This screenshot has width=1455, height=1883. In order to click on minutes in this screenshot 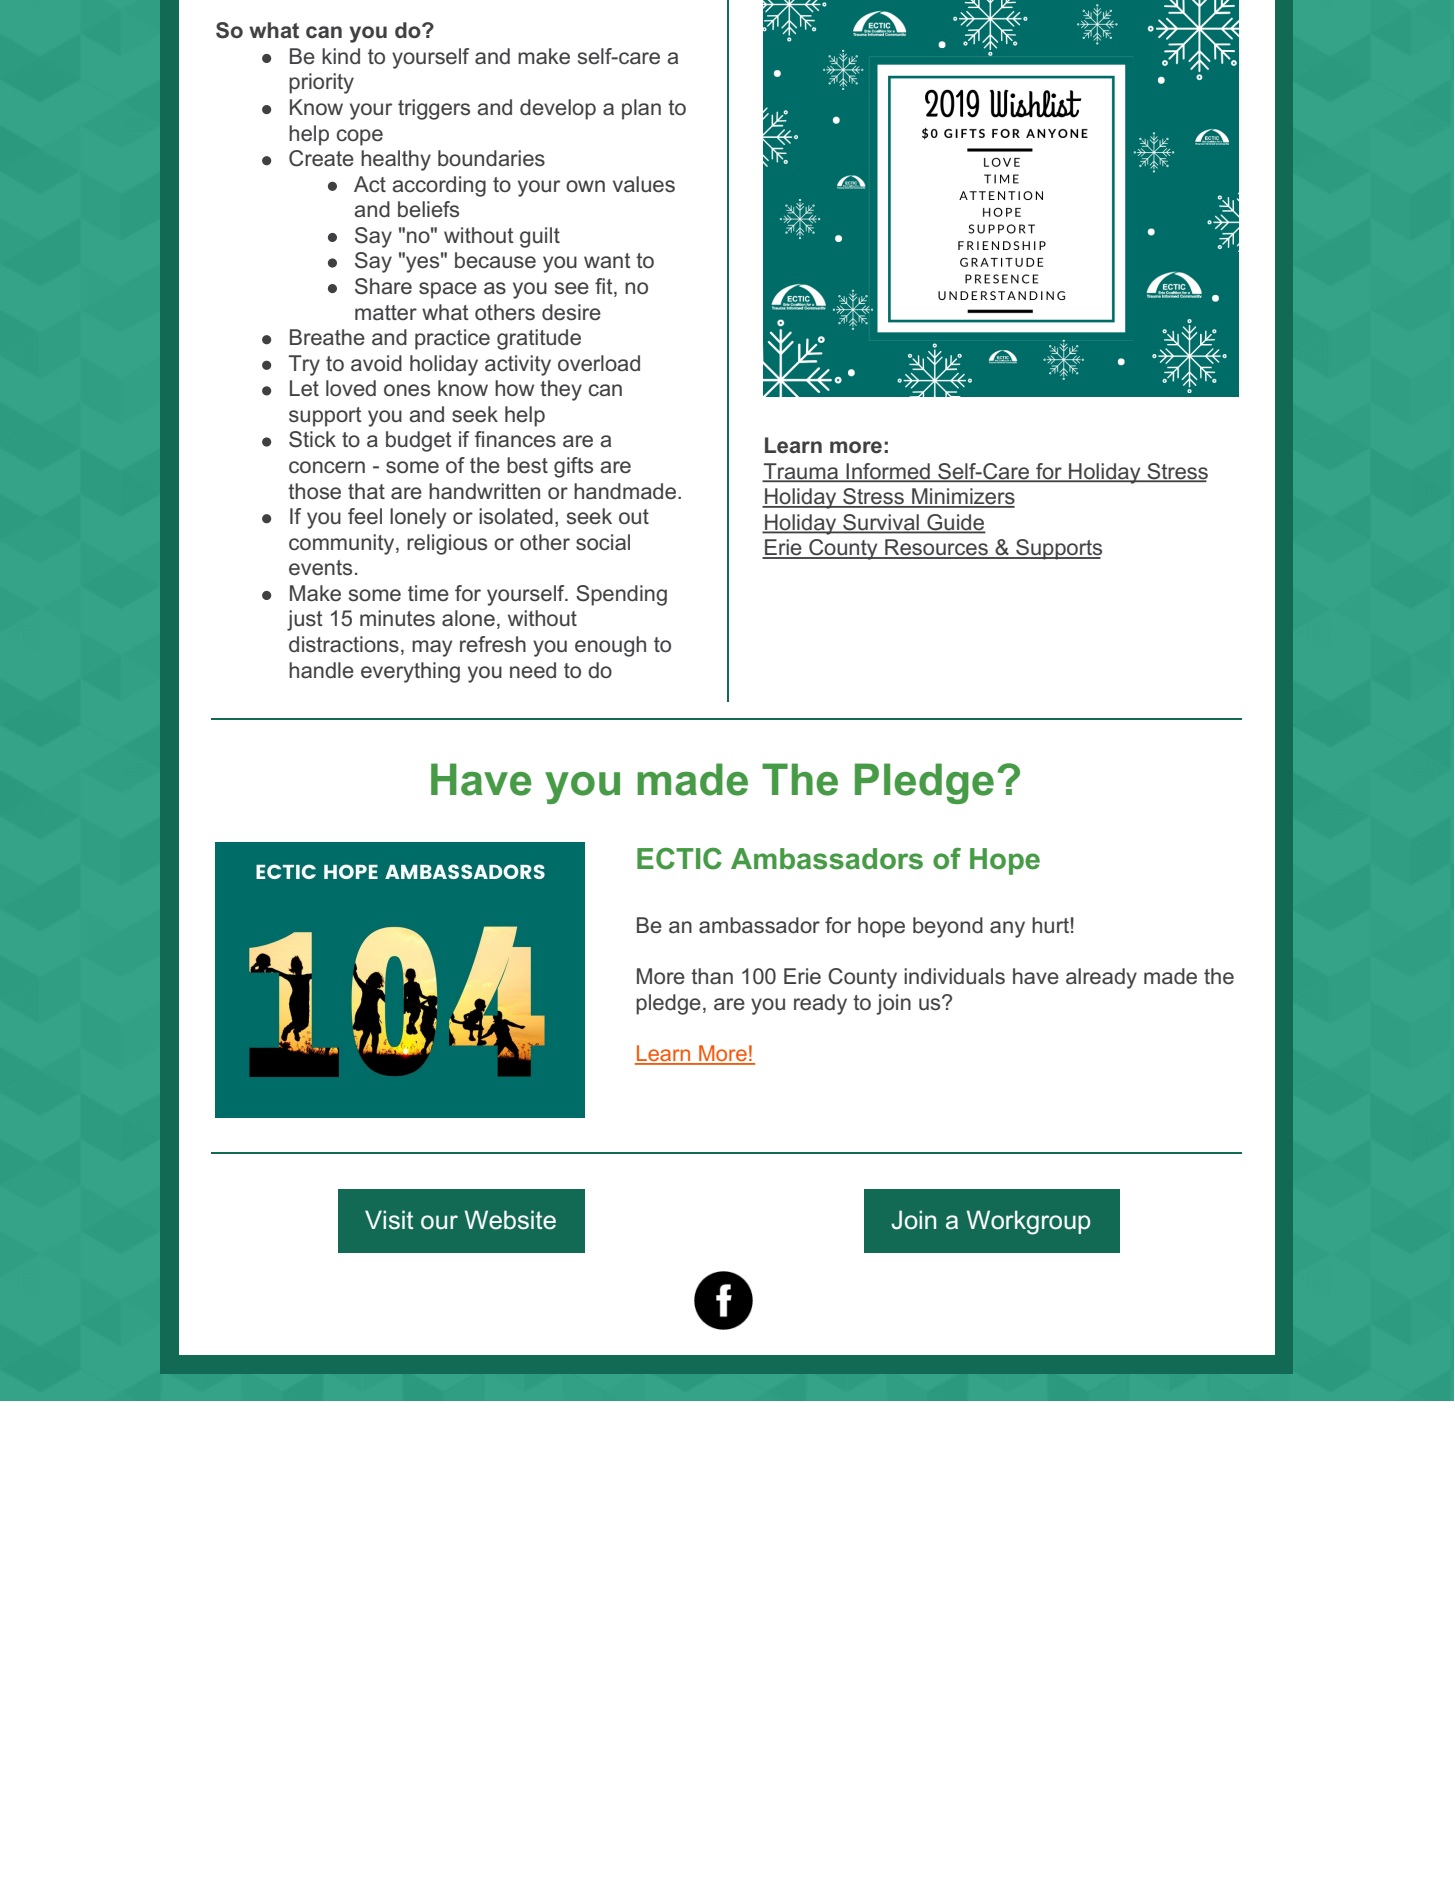, I will do `click(397, 618)`.
